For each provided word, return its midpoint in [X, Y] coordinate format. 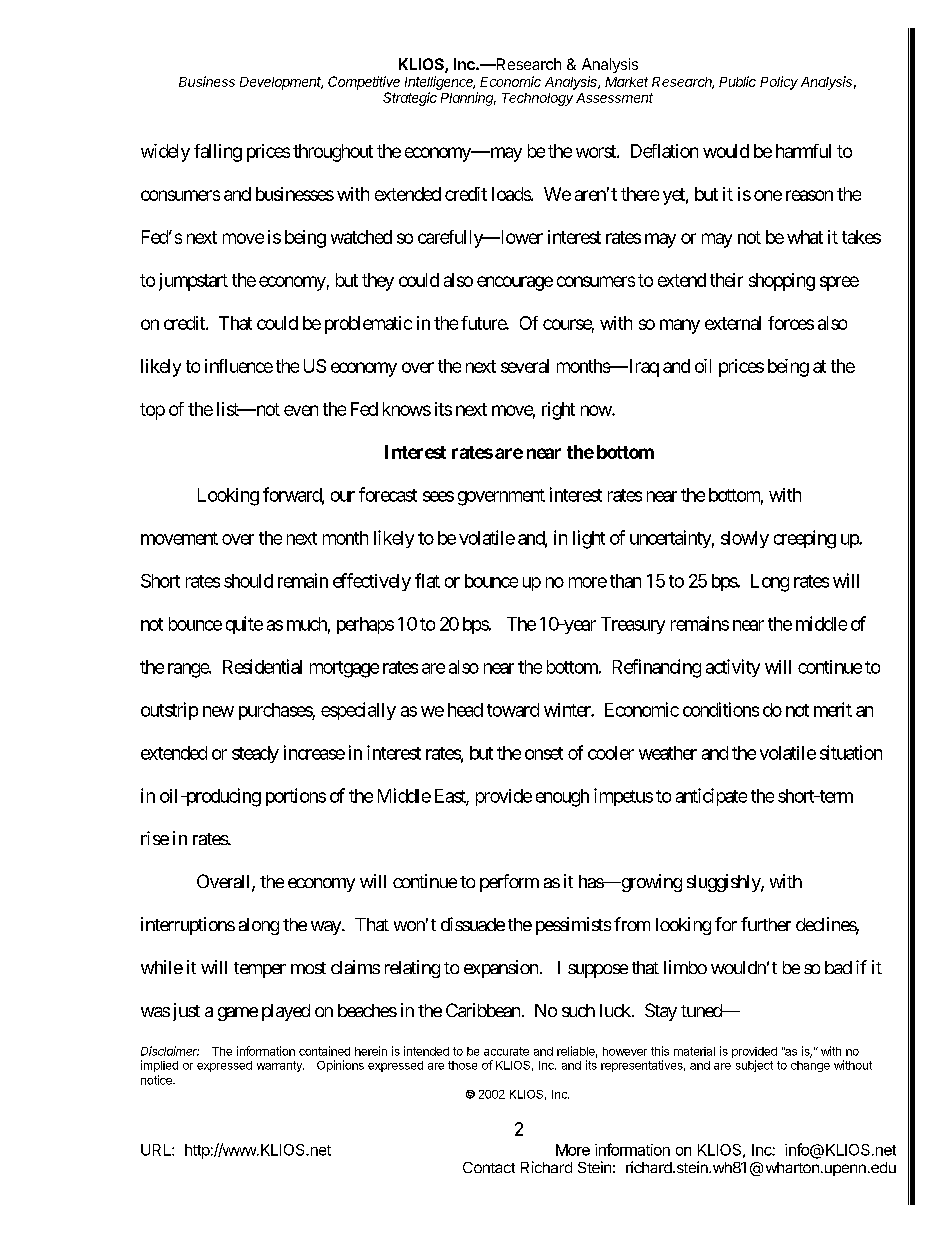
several [525, 366]
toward [513, 710]
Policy [779, 83]
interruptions [188, 926]
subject [754, 1066]
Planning [468, 99]
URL [157, 1150]
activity [733, 668]
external [733, 323]
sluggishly [724, 883]
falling [218, 153]
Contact [489, 1167]
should [248, 581]
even [301, 410]
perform [509, 883]
